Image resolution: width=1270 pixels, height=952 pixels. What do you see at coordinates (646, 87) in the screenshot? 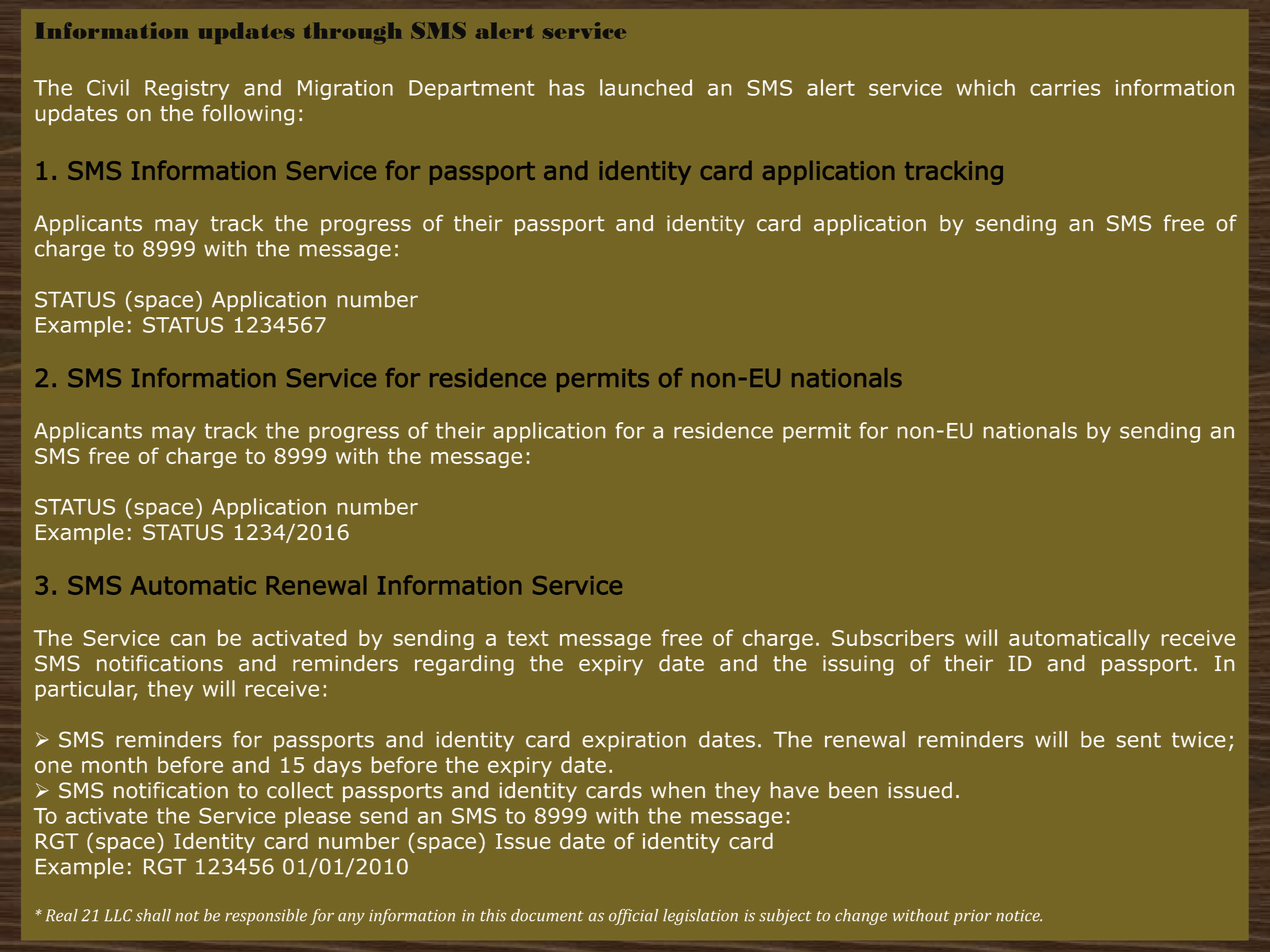
I see `launched` at bounding box center [646, 87].
